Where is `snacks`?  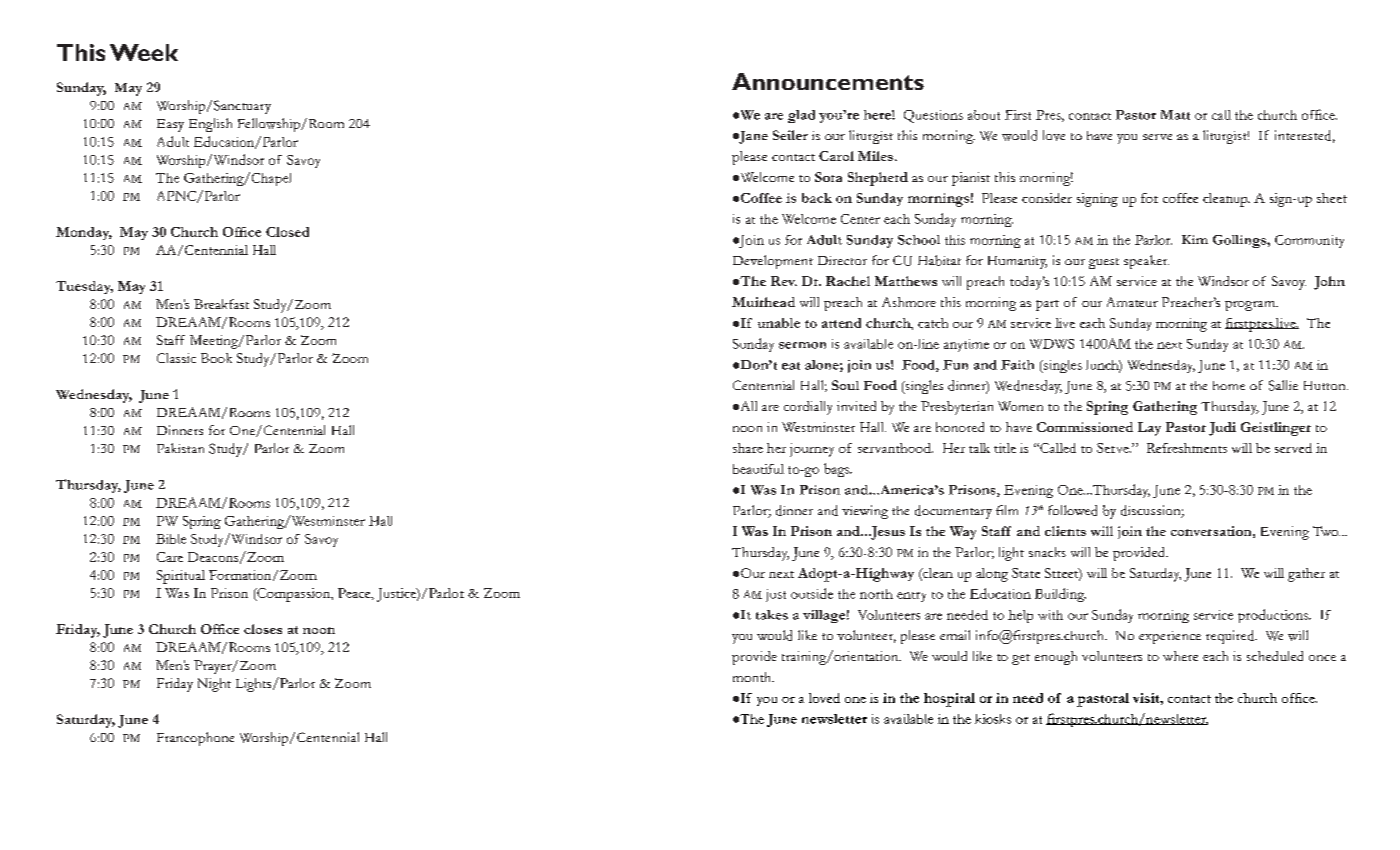
snacks is located at coordinates (1047, 552).
